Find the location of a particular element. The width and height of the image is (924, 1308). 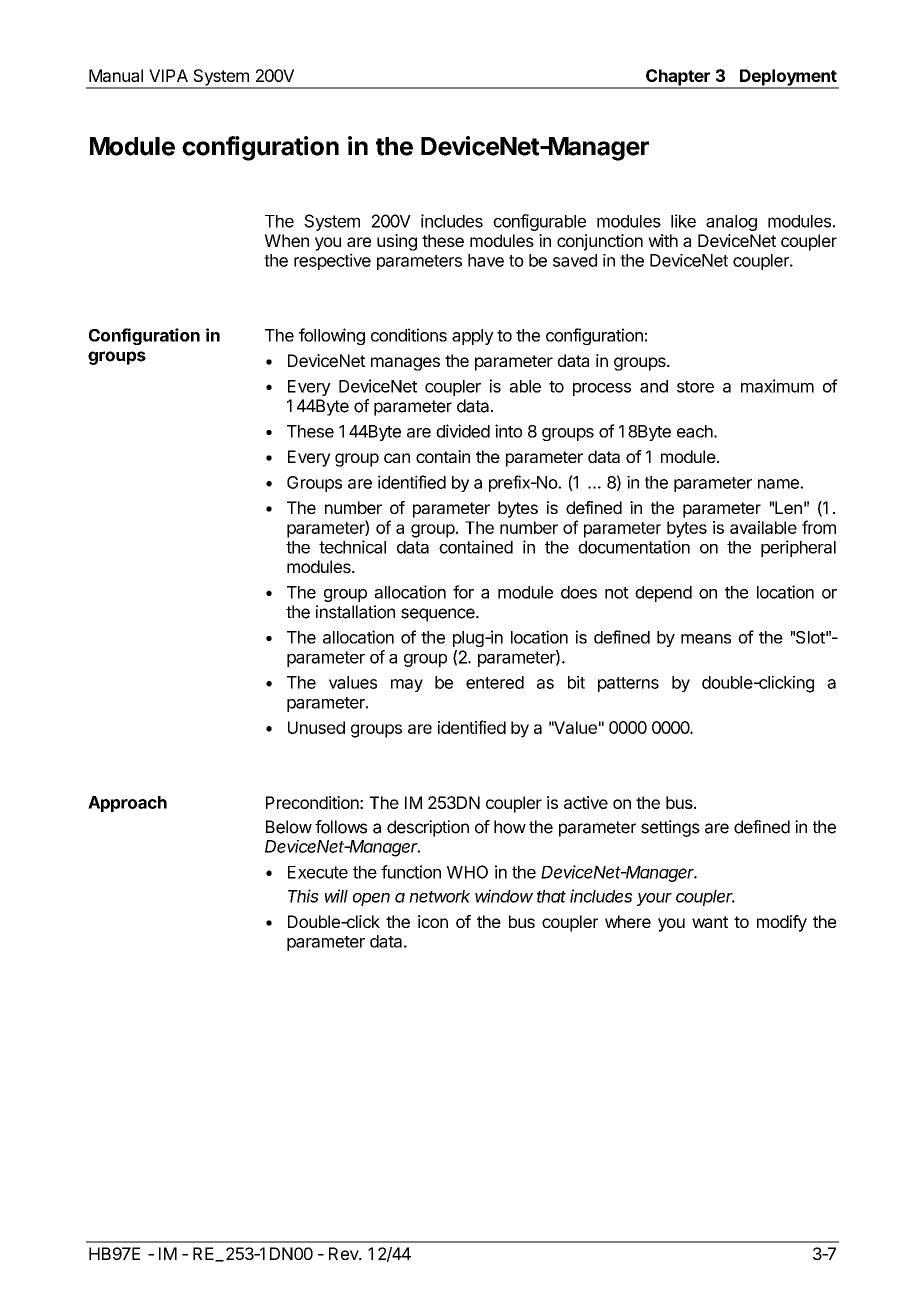

icon is located at coordinates (433, 921).
